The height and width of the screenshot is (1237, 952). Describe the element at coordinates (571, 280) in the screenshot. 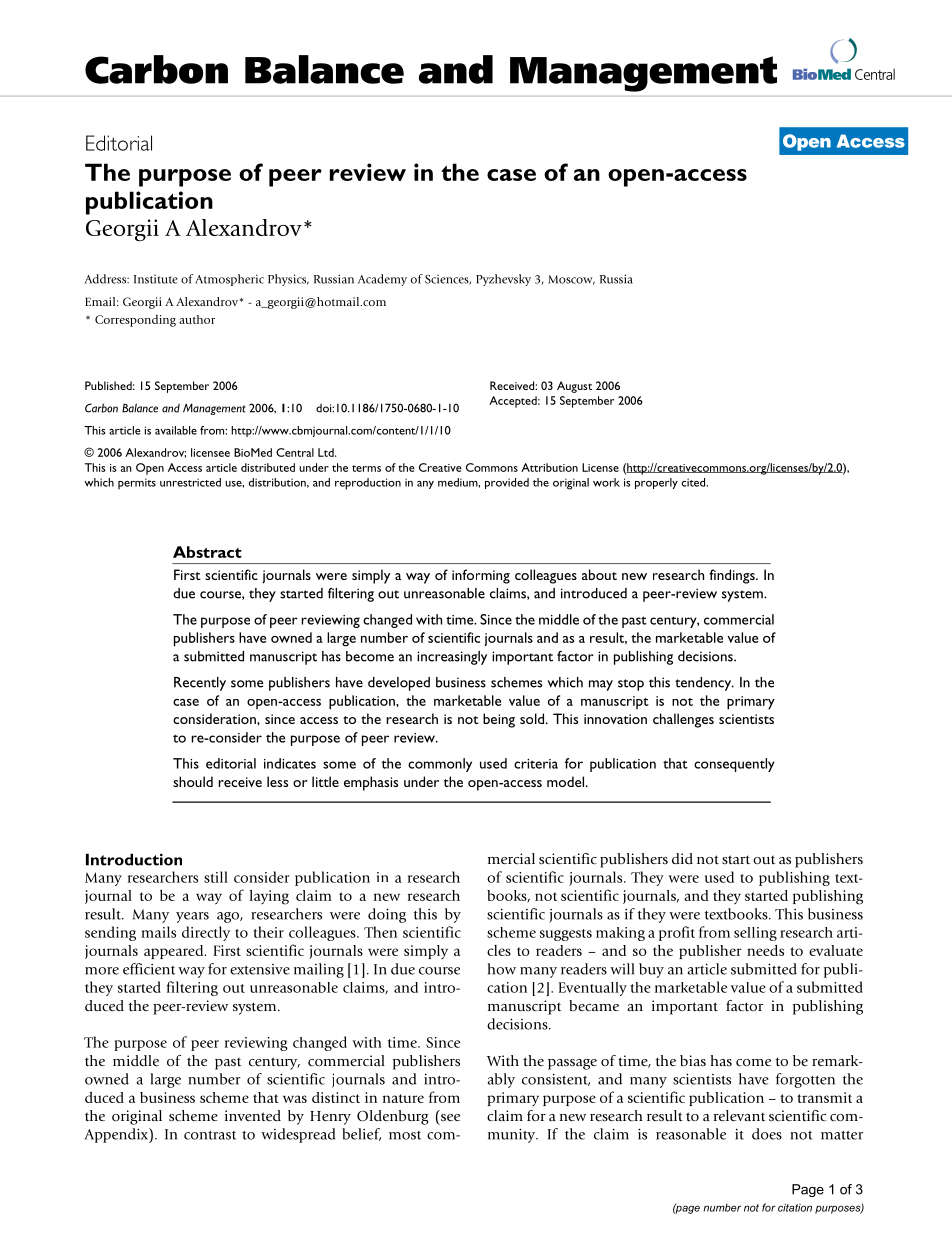

I see `Moscow` at that location.
